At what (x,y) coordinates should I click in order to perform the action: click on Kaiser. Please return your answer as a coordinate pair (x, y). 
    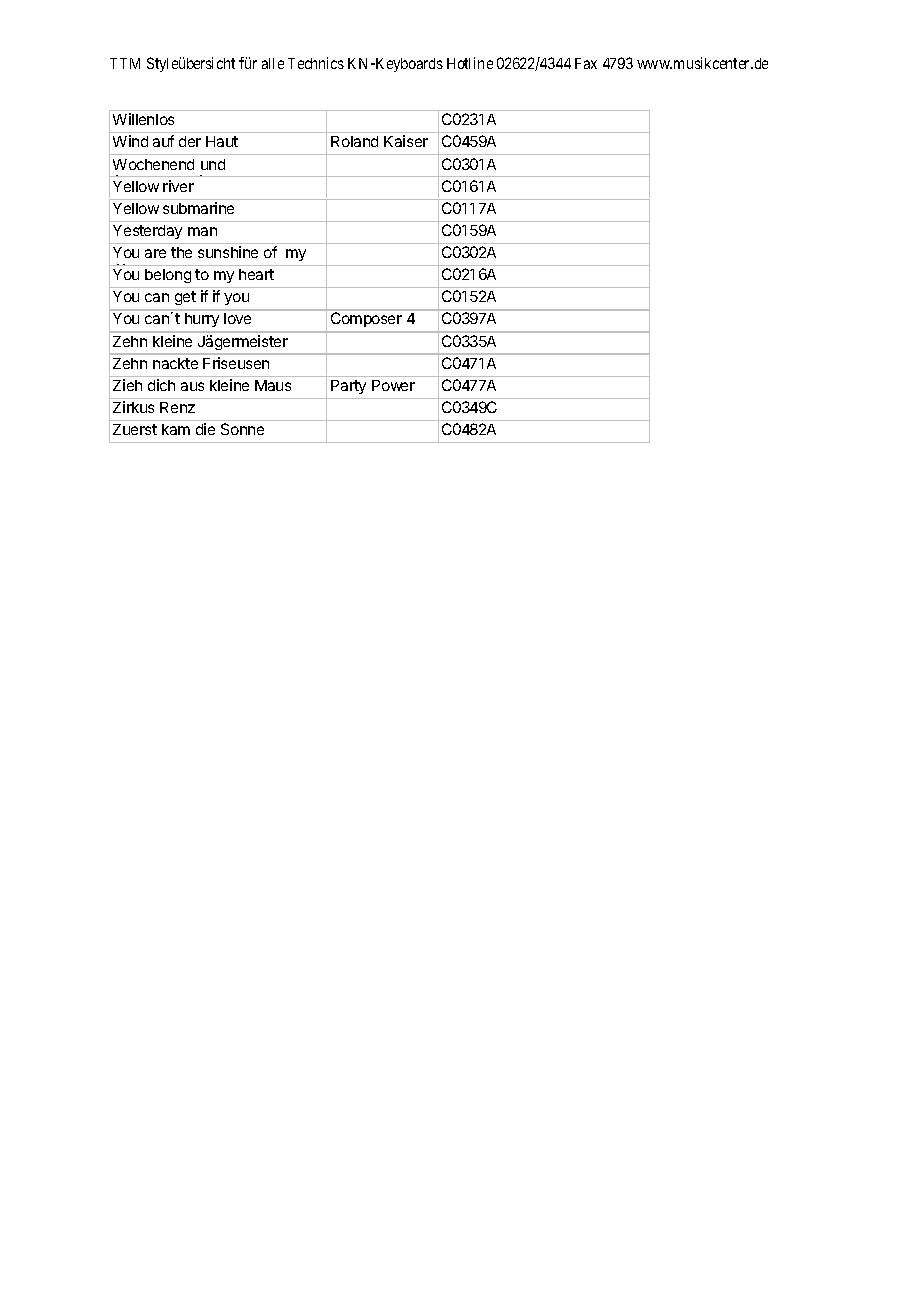
    Looking at the image, I should click on (406, 141).
